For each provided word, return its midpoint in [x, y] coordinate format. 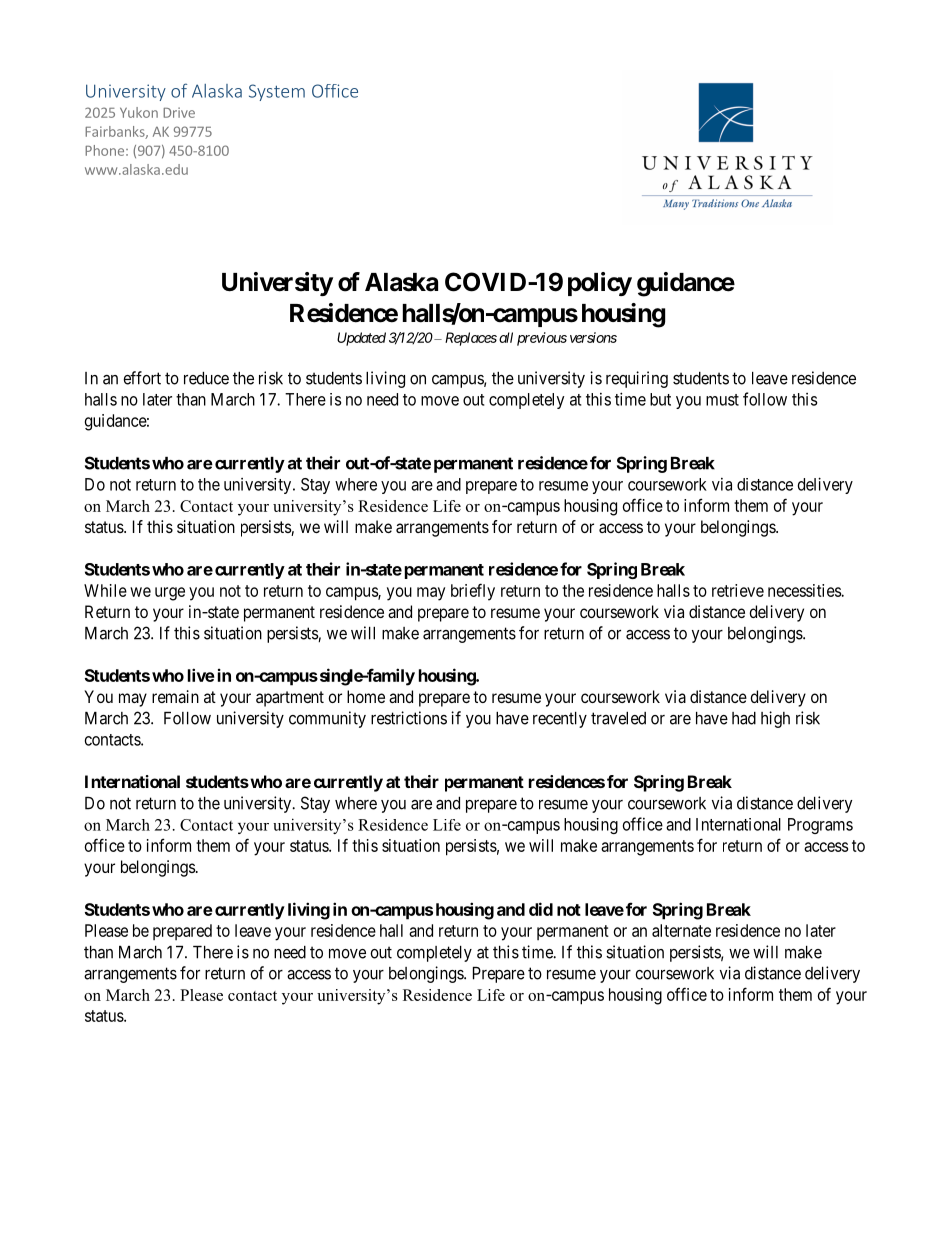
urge [170, 594]
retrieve [738, 590]
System [277, 92]
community [327, 719]
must [722, 400]
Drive [179, 112]
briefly [473, 592]
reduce [206, 378]
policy [600, 284]
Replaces [471, 339]
